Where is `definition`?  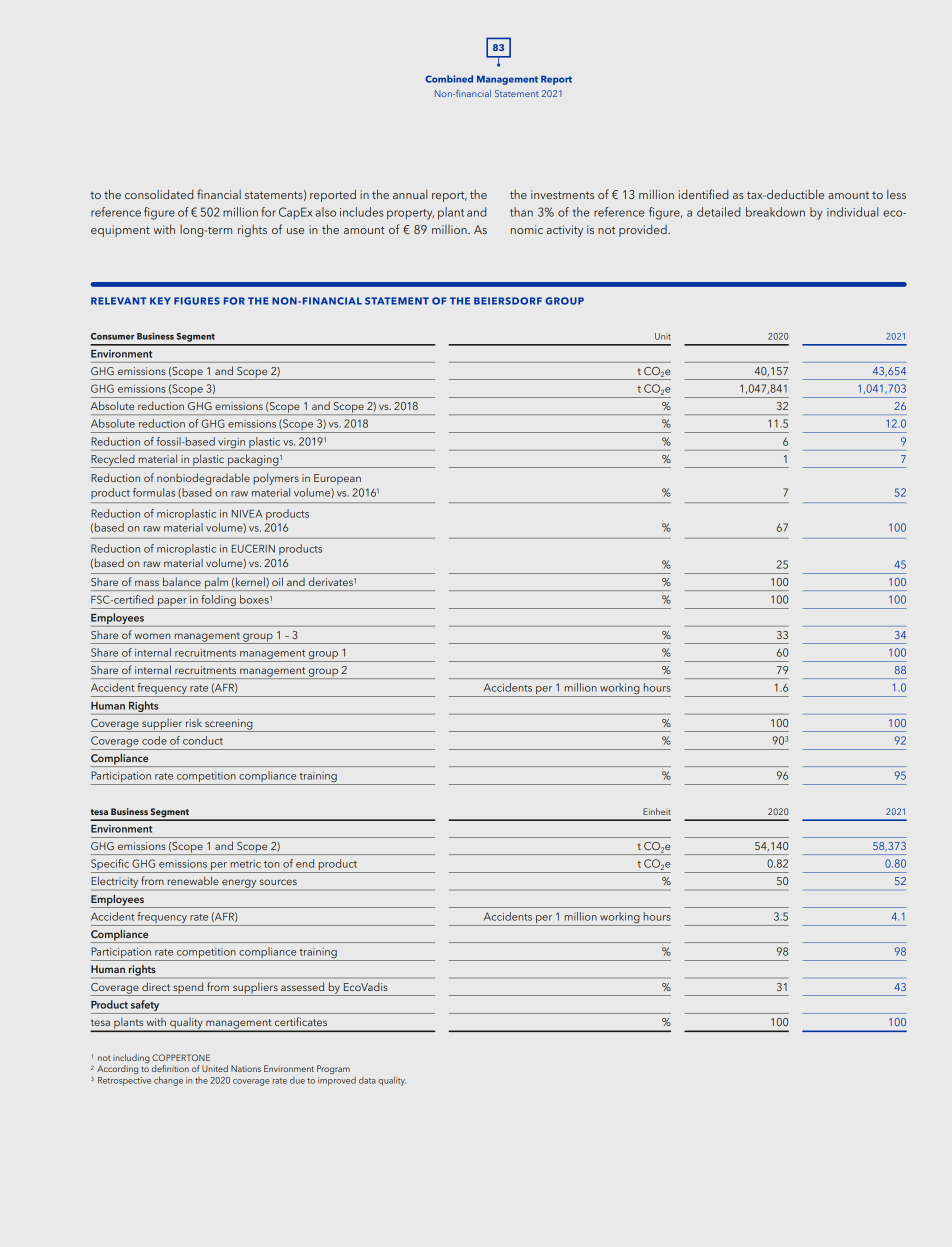 definition is located at coordinates (170, 1068).
